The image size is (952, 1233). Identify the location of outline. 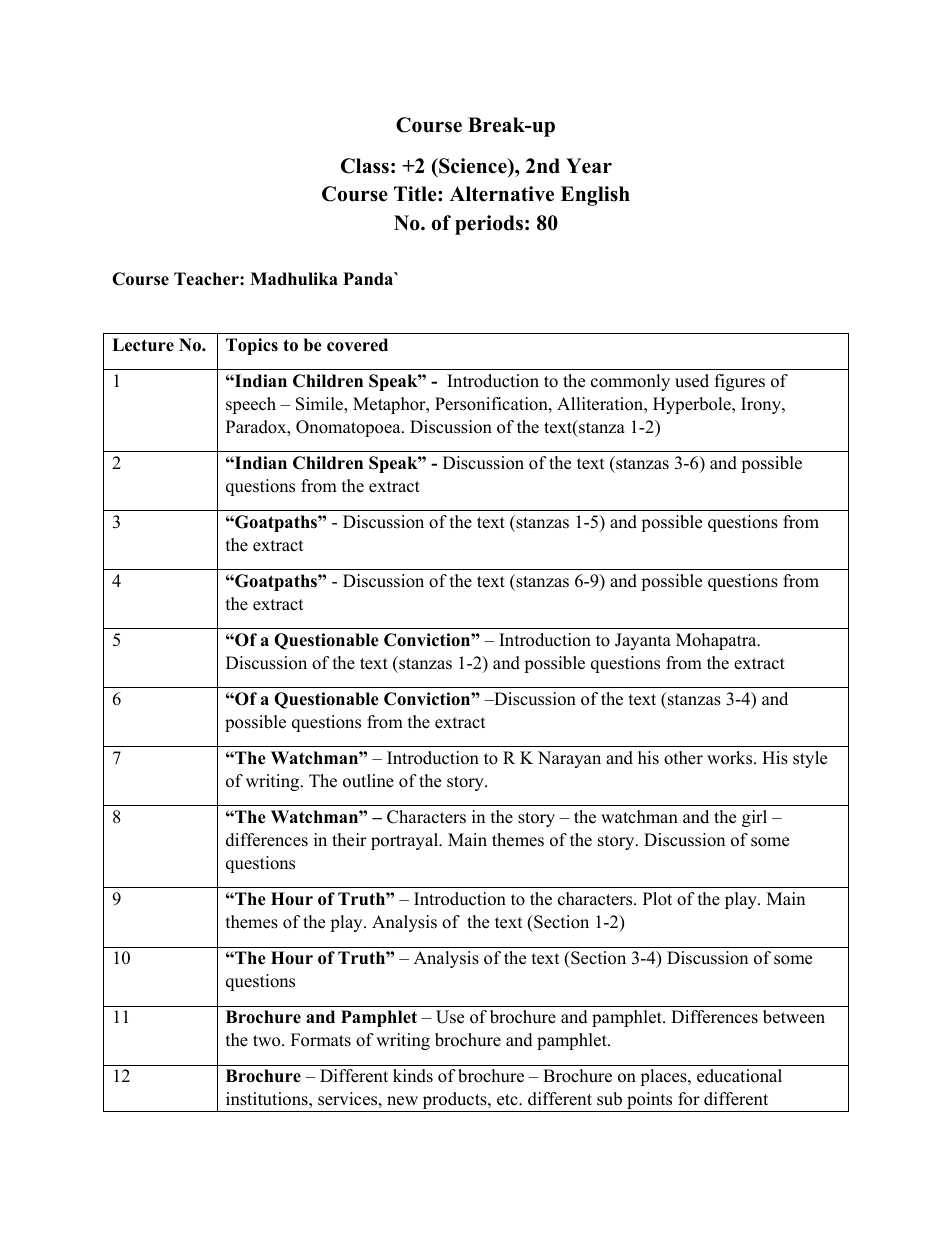
(368, 781).
